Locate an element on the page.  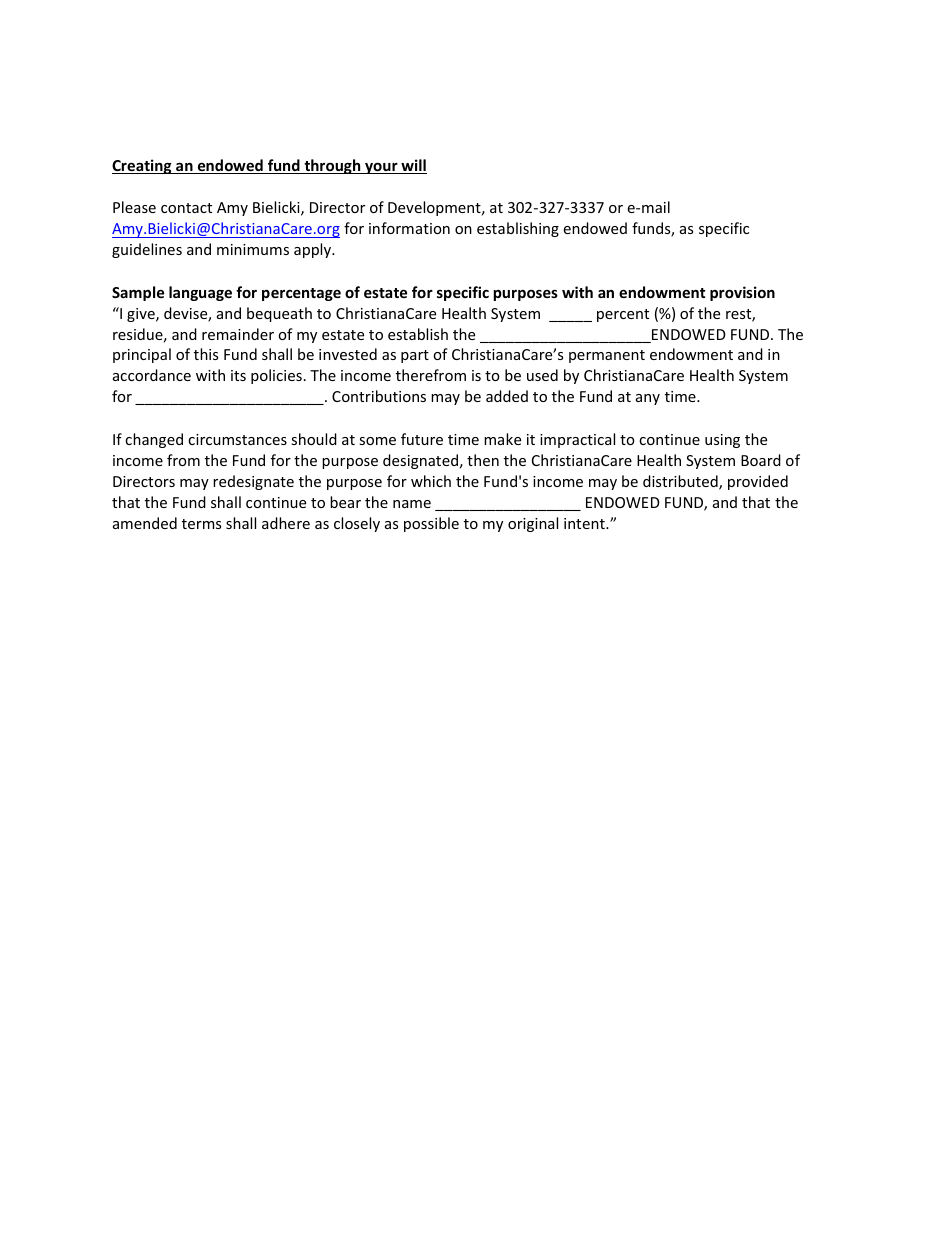
intent is located at coordinates (585, 523).
